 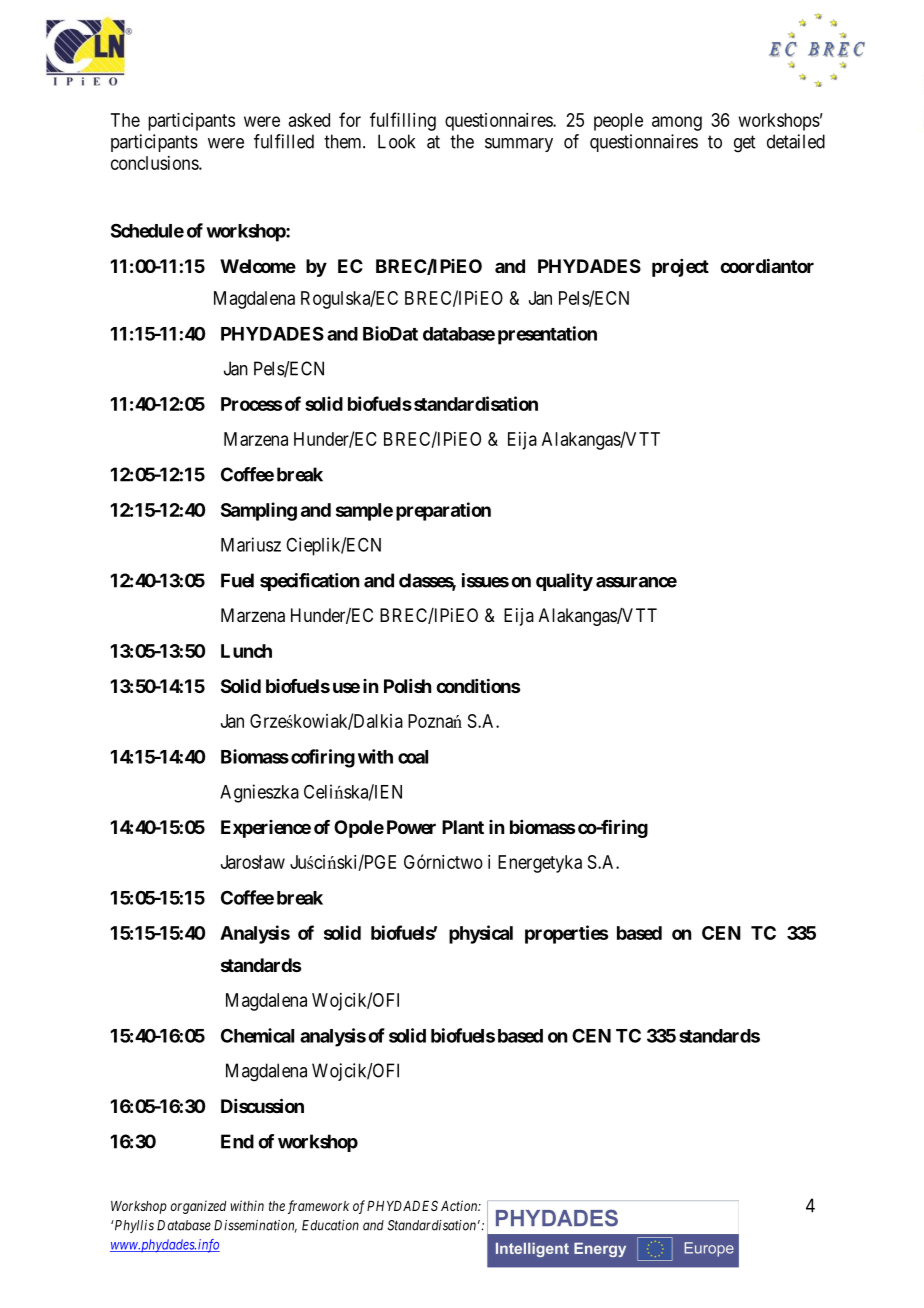 I want to click on physical, so click(x=481, y=934).
